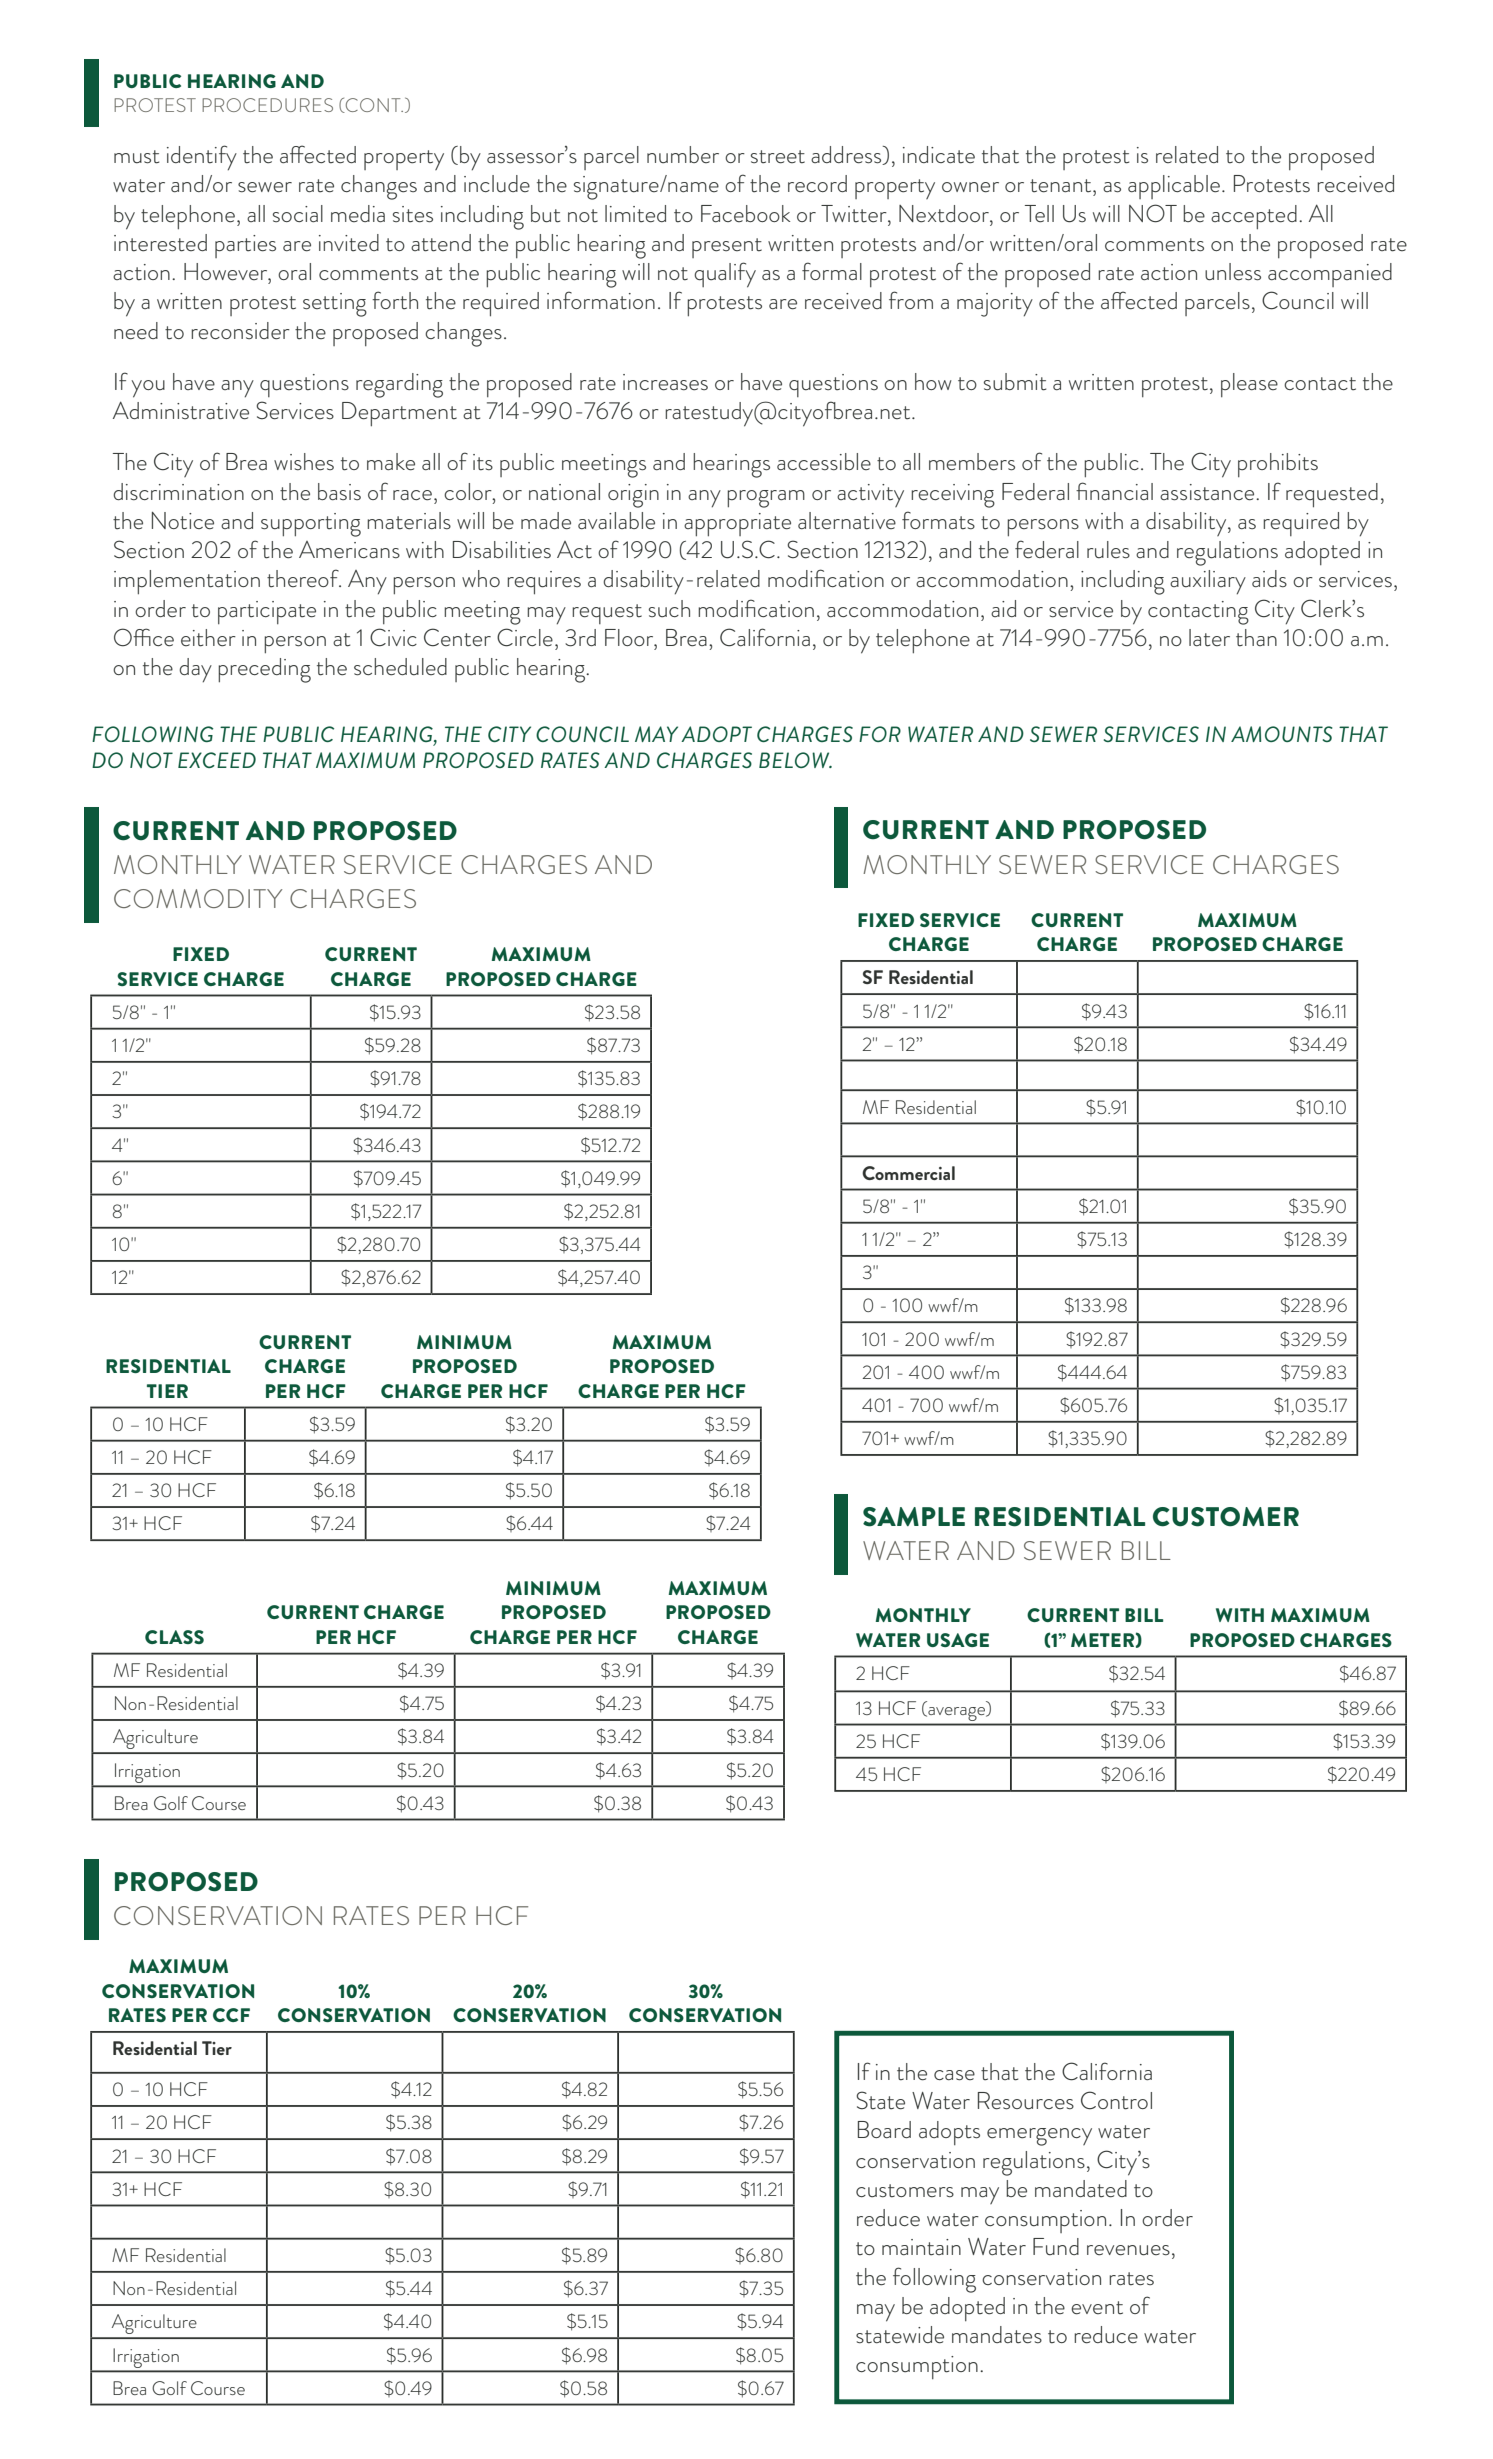  I want to click on Facebook, so click(745, 213).
